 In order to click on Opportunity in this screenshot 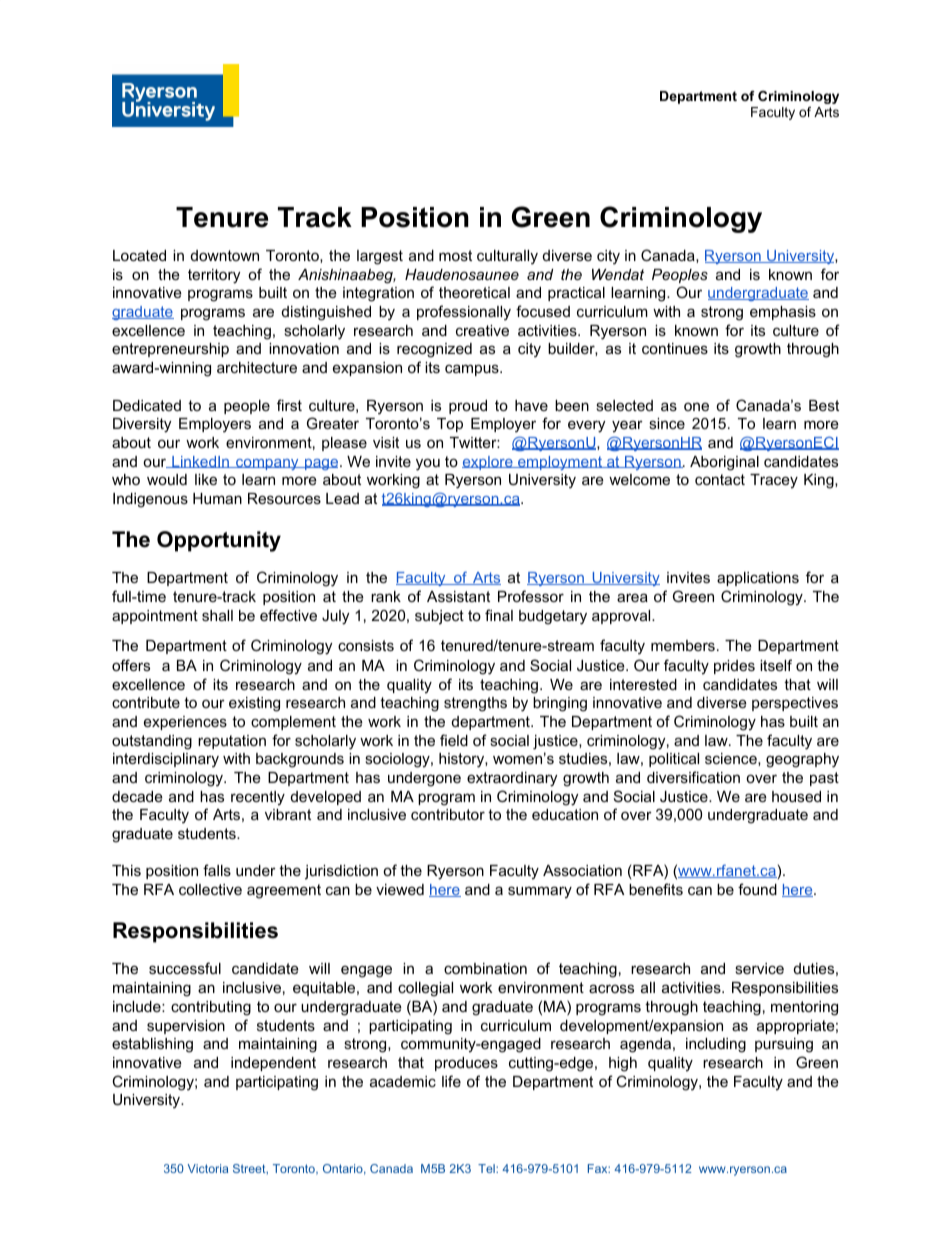, I will do `click(219, 541)`.
